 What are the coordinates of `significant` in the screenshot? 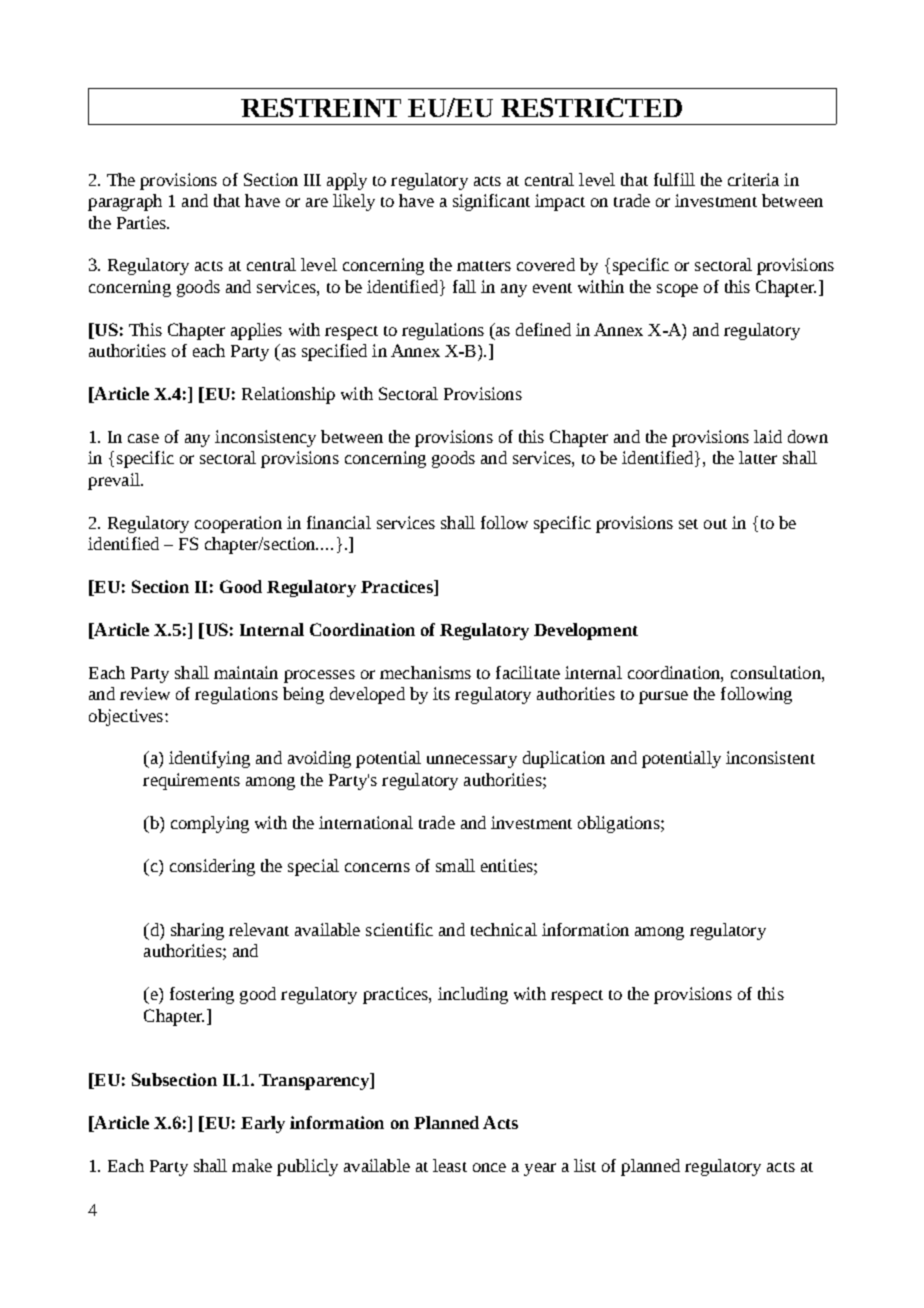 It's located at (491, 202).
